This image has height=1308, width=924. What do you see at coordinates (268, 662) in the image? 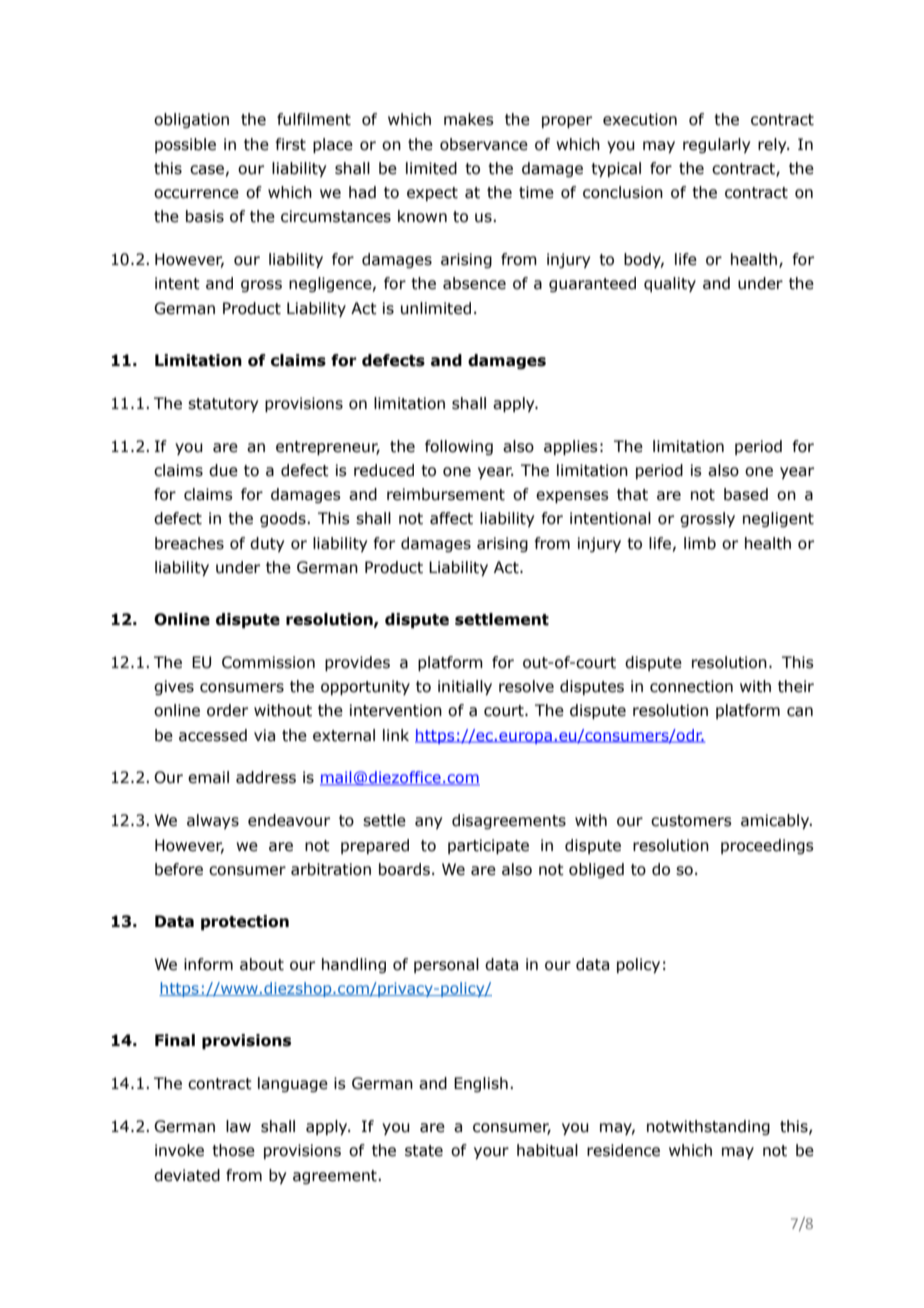
I see `Commission` at bounding box center [268, 662].
